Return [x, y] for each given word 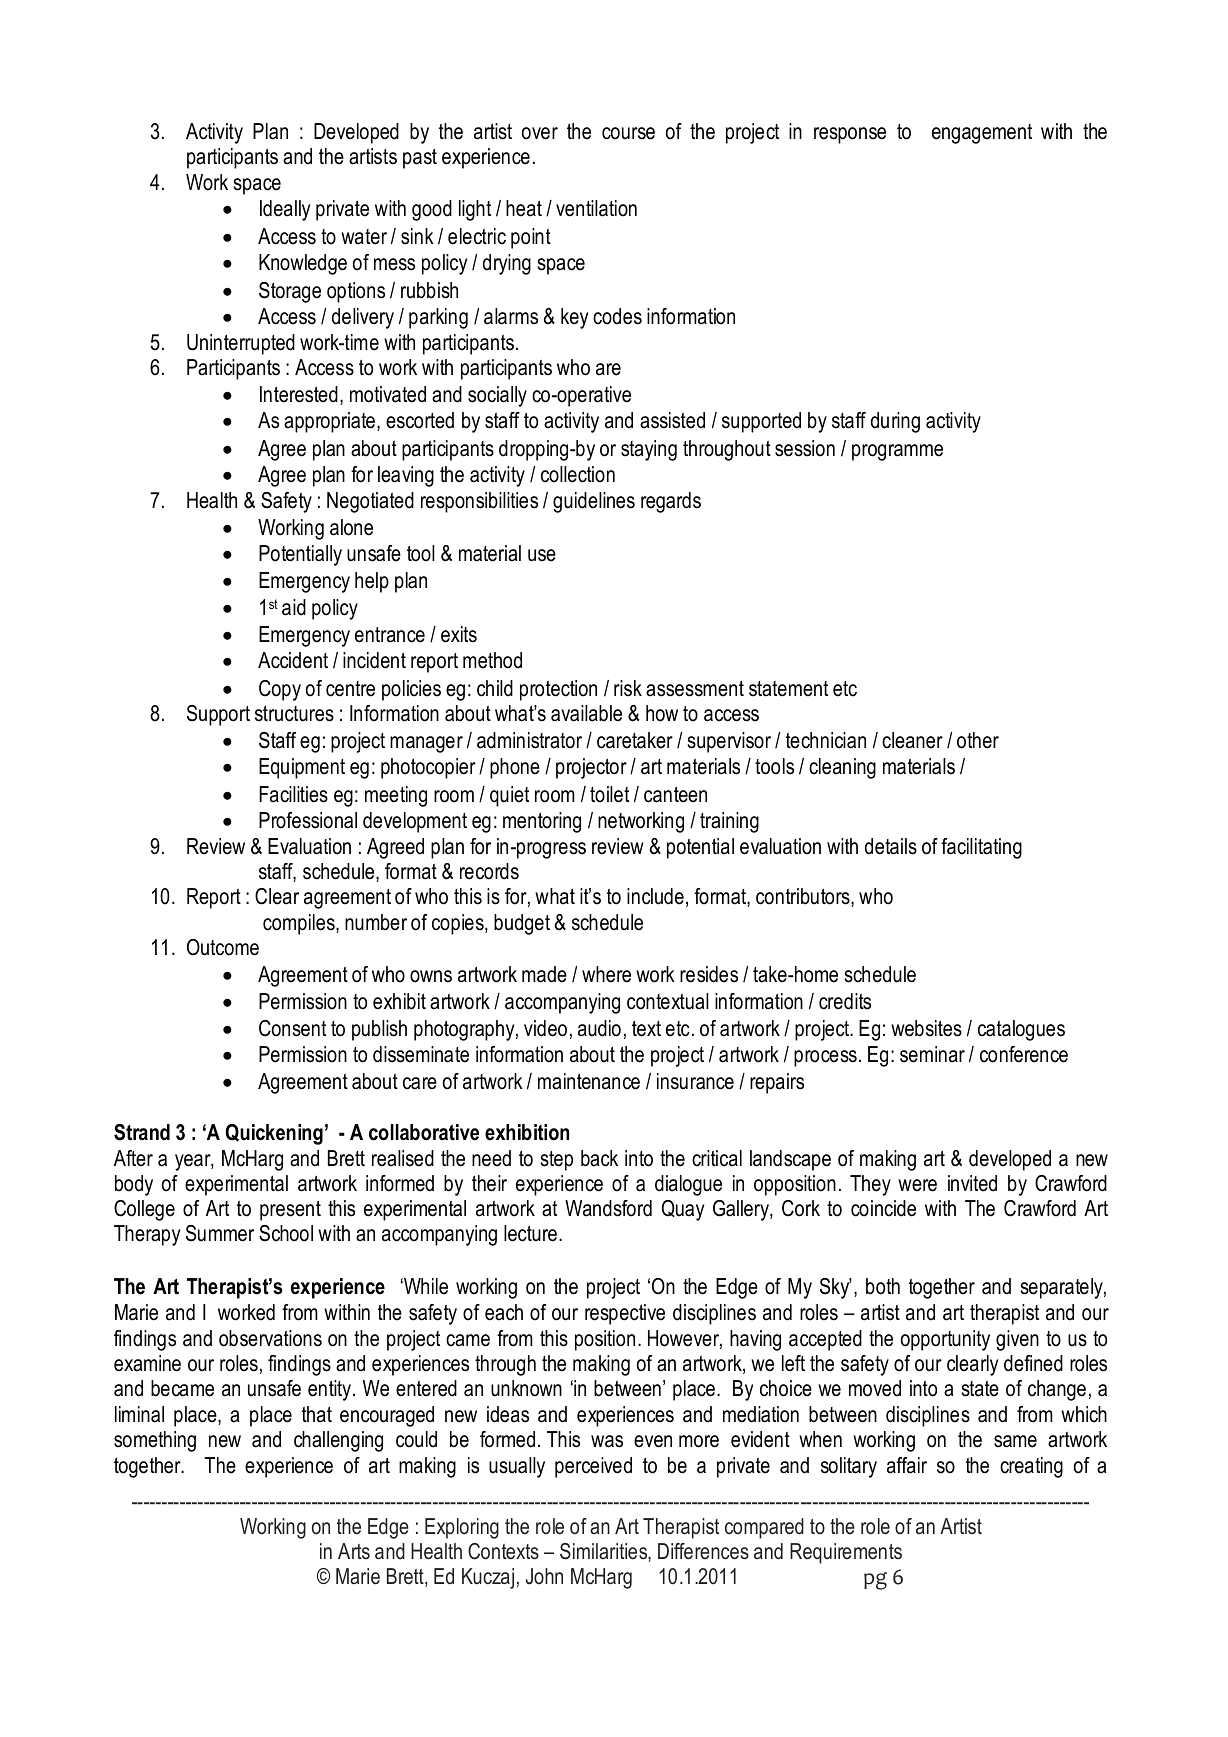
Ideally [285, 210]
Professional [308, 820]
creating [1031, 1467]
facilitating [981, 848]
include [655, 896]
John [544, 1576]
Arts [354, 1551]
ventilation [596, 208]
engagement [982, 134]
